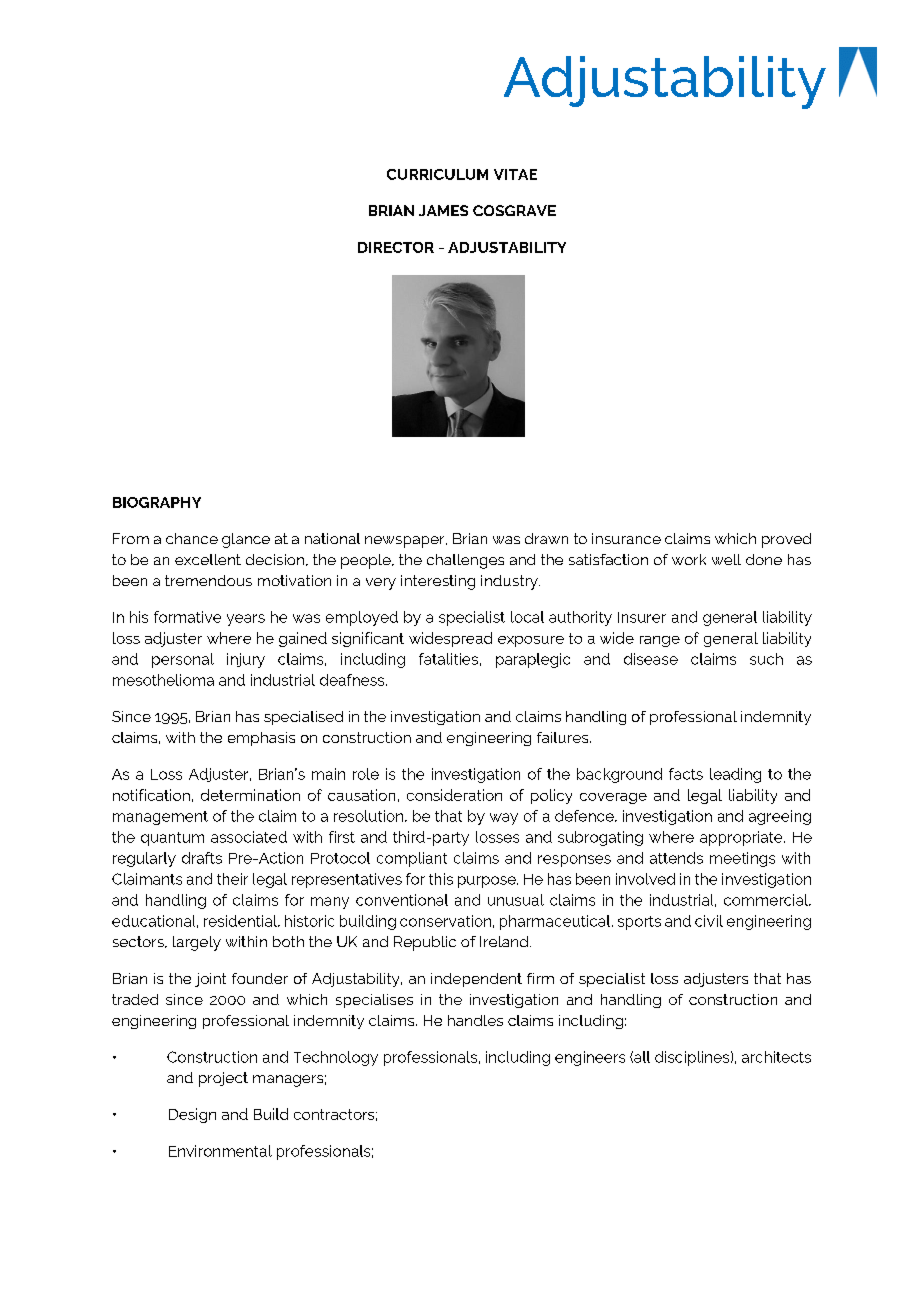 This screenshot has width=924, height=1308. What do you see at coordinates (448, 659) in the screenshot?
I see `fatalities` at bounding box center [448, 659].
